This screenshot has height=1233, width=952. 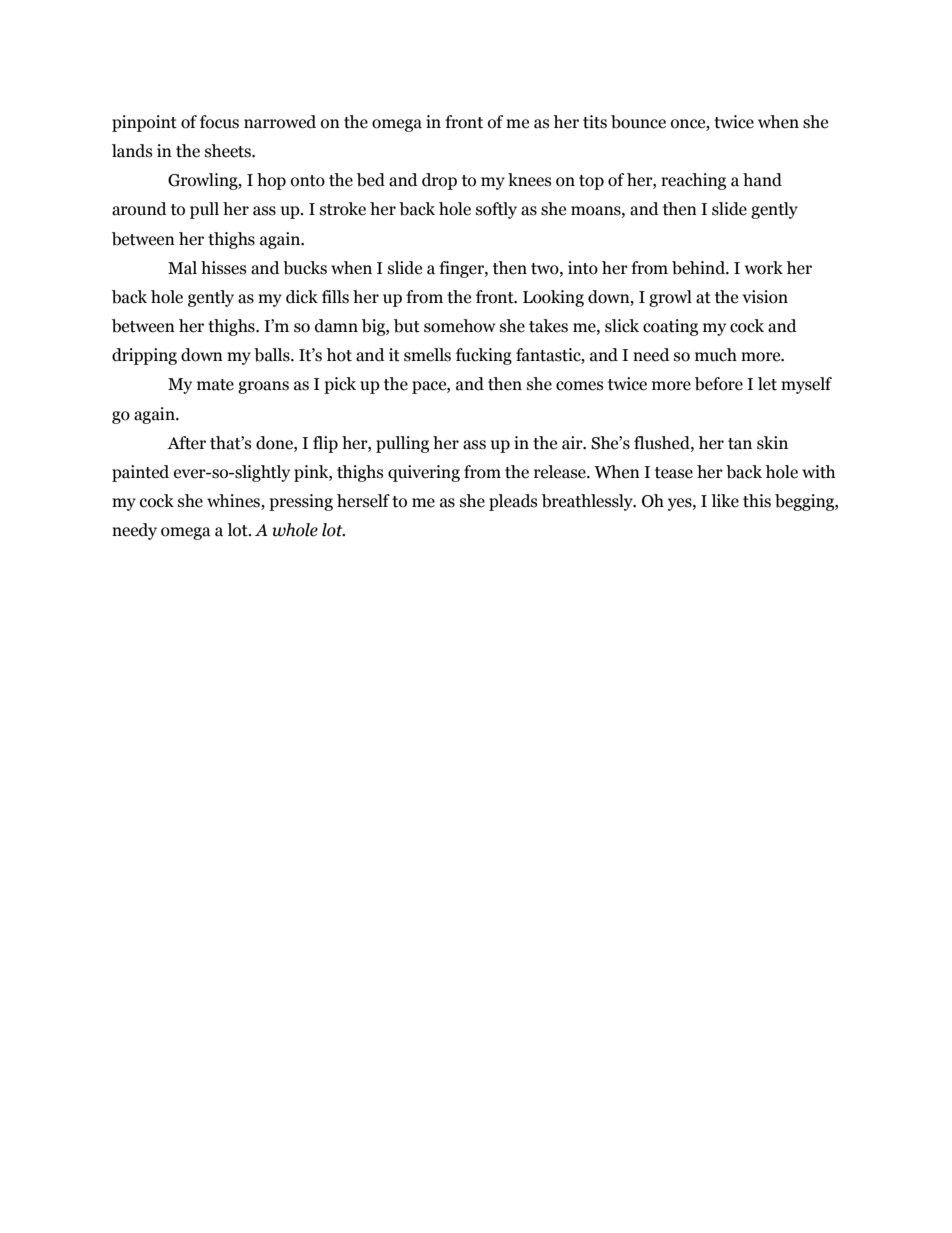 I want to click on pleads, so click(x=513, y=502).
